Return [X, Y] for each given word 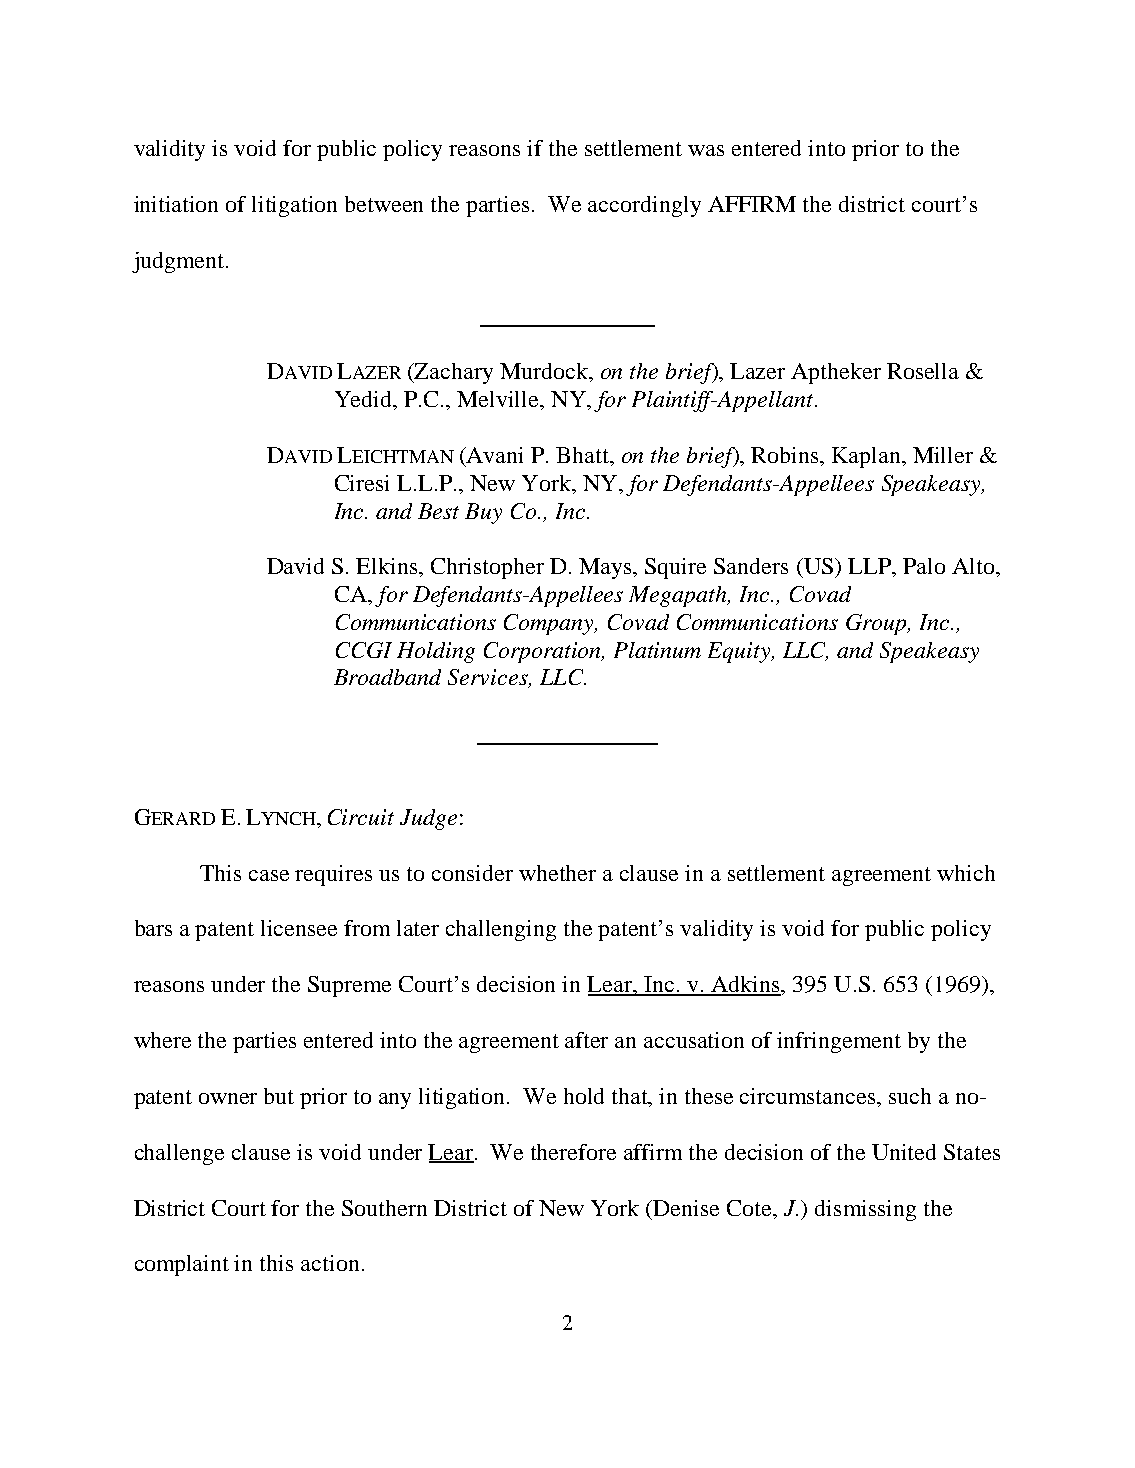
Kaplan [867, 457]
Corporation [544, 652]
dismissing [865, 1210]
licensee [299, 928]
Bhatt [583, 455]
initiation [176, 204]
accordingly [644, 206]
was [706, 150]
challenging [501, 930]
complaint [182, 1265]
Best [438, 511]
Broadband [387, 677]
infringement [839, 1042]
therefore [573, 1152]
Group [877, 624]
